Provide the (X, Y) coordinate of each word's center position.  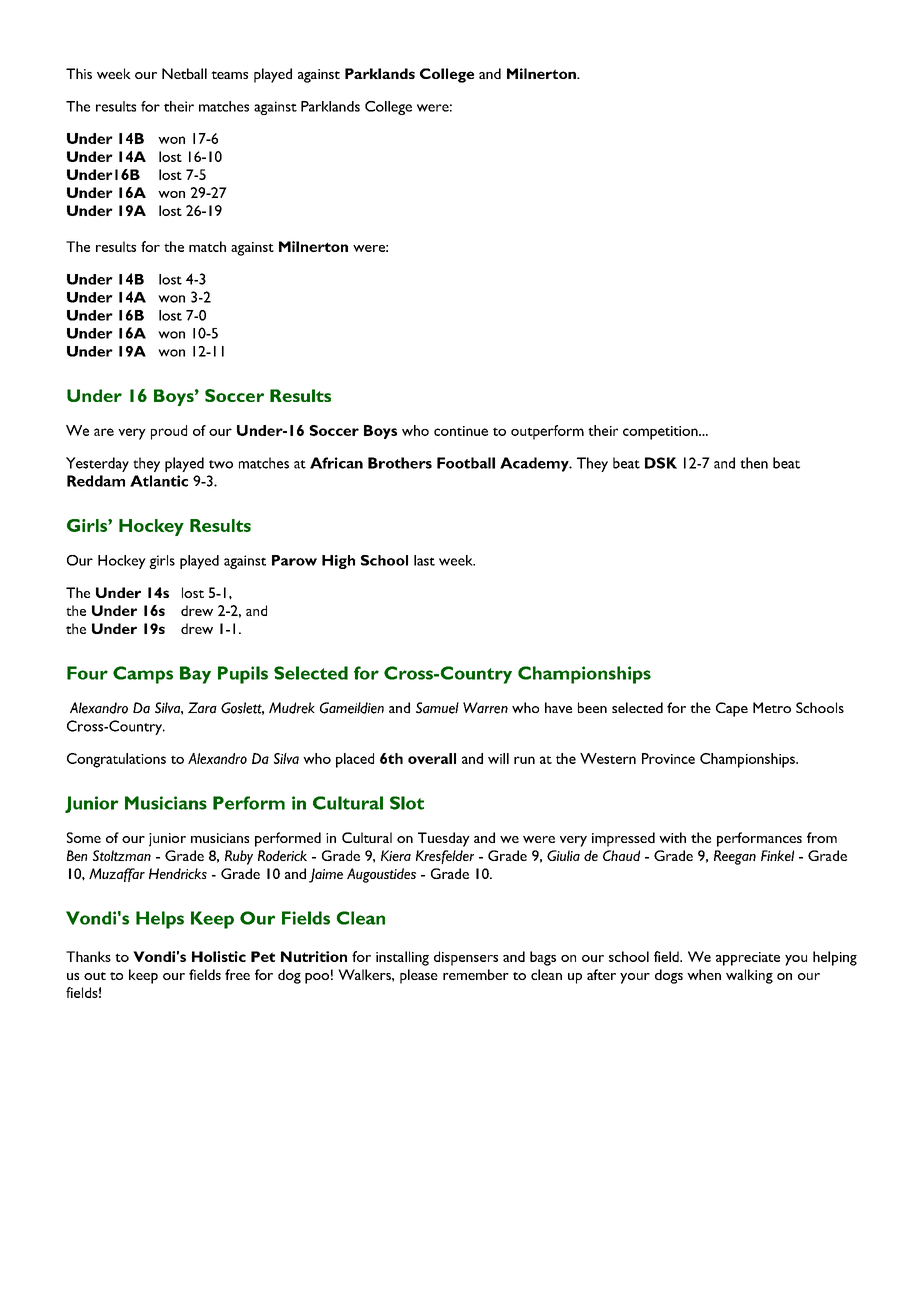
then (754, 463)
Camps (143, 675)
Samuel (437, 708)
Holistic (219, 956)
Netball (184, 73)
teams (229, 75)
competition (661, 433)
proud (169, 432)
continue (461, 431)
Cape (732, 709)
